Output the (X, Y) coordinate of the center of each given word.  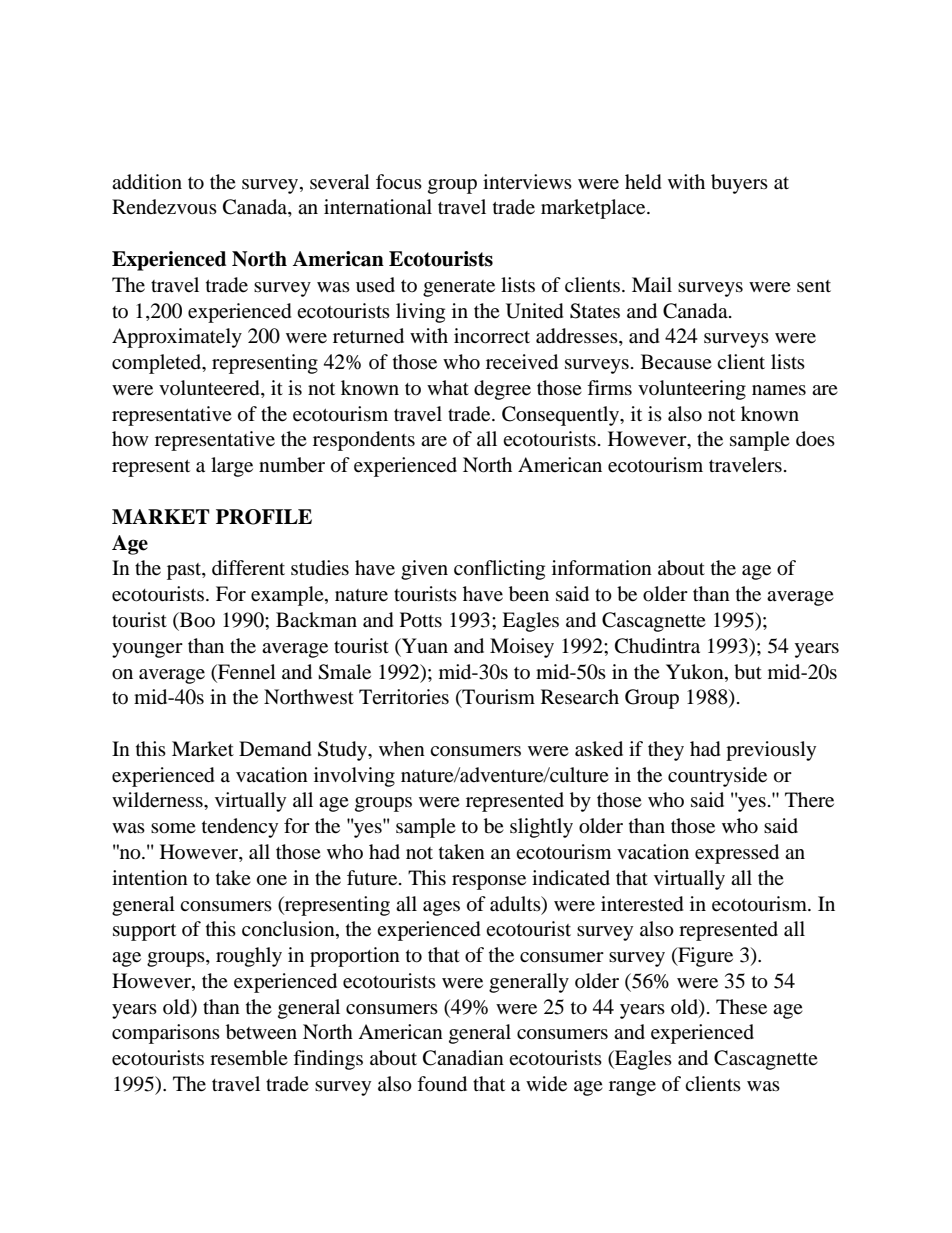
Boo (196, 620)
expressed (737, 854)
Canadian (463, 1058)
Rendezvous (164, 207)
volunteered (210, 389)
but (748, 672)
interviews (527, 182)
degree (502, 390)
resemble (249, 1058)
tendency (240, 828)
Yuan (424, 645)
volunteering (692, 390)
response (489, 882)
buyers (739, 184)
